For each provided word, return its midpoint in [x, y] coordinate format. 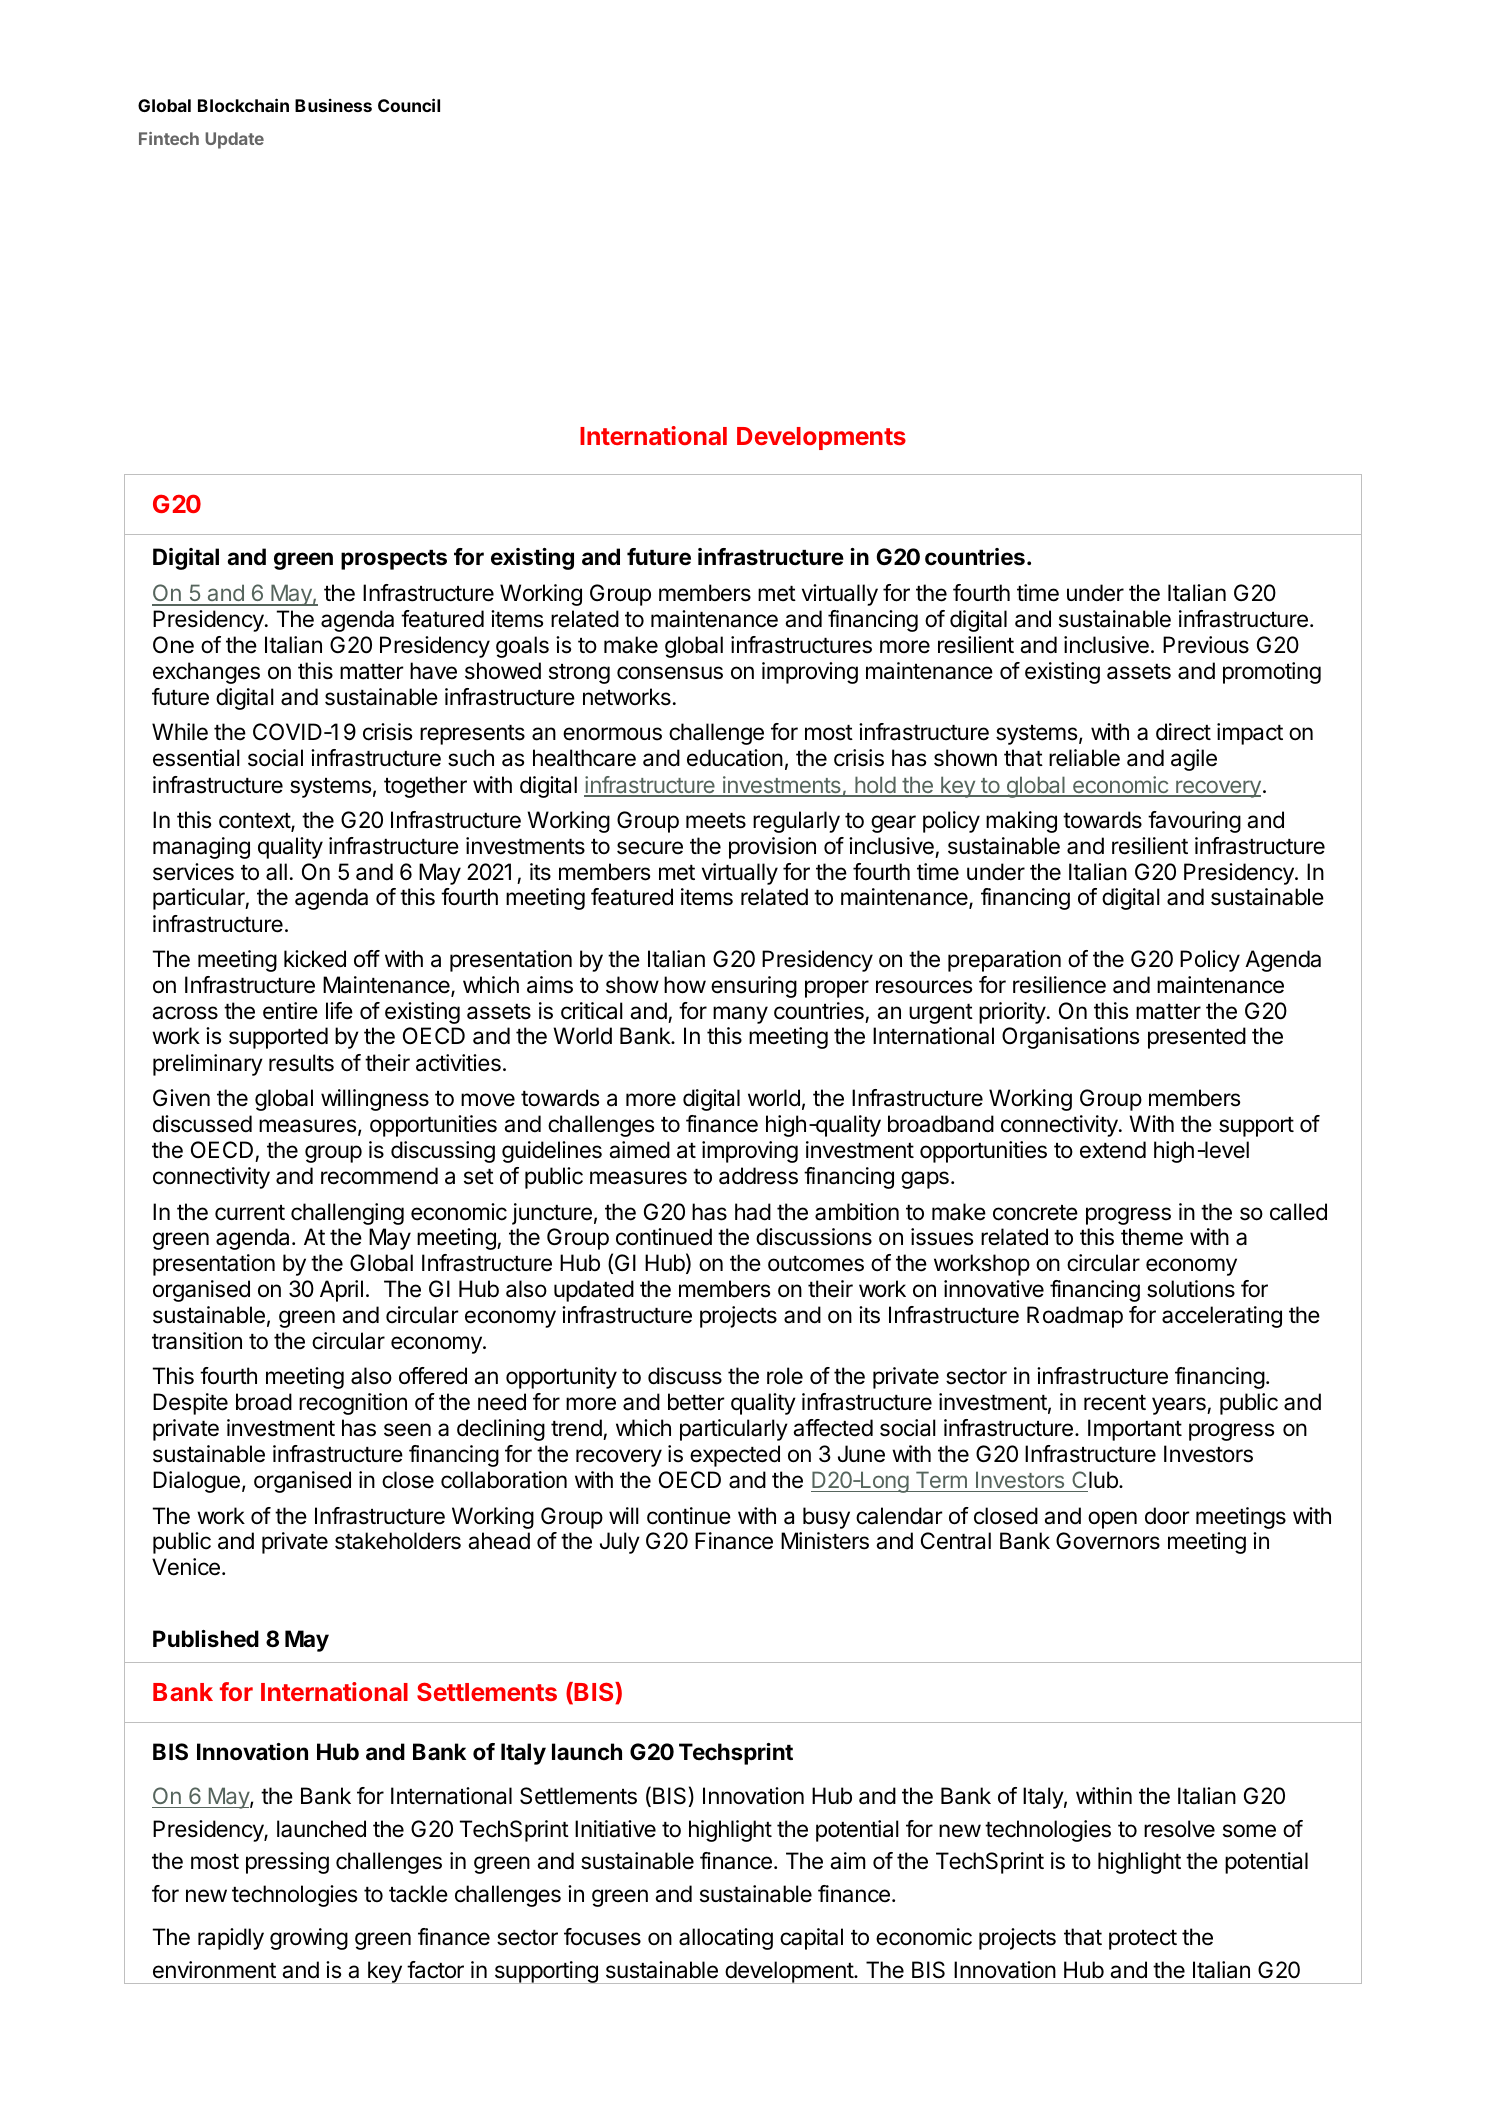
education [735, 758]
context [255, 822]
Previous [1206, 645]
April [341, 1291]
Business [333, 105]
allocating [726, 1939]
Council [409, 105]
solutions [1191, 1289]
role [785, 1376]
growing [309, 1939]
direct [1183, 732]
